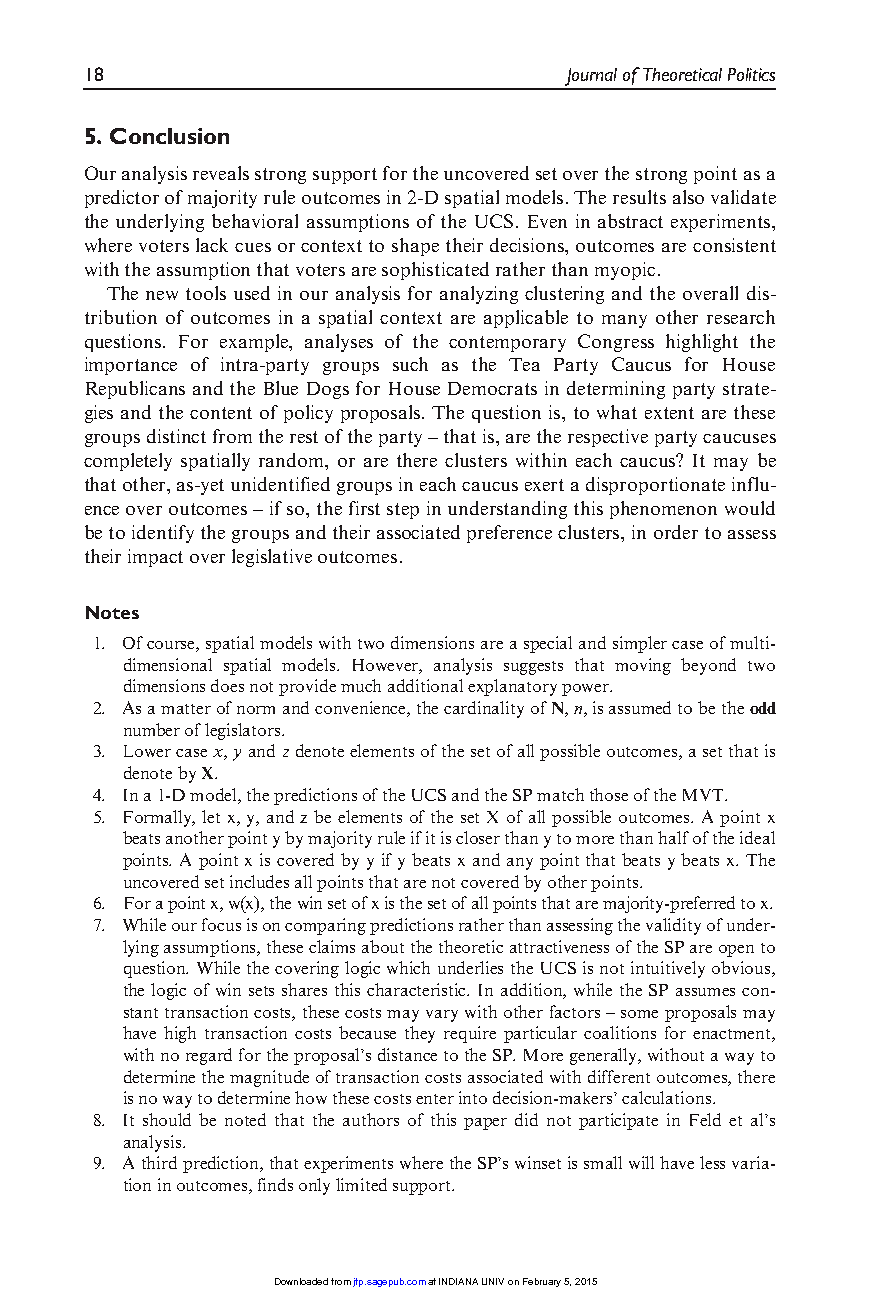 The width and height of the page is (871, 1307). I want to click on identify, so click(163, 534).
